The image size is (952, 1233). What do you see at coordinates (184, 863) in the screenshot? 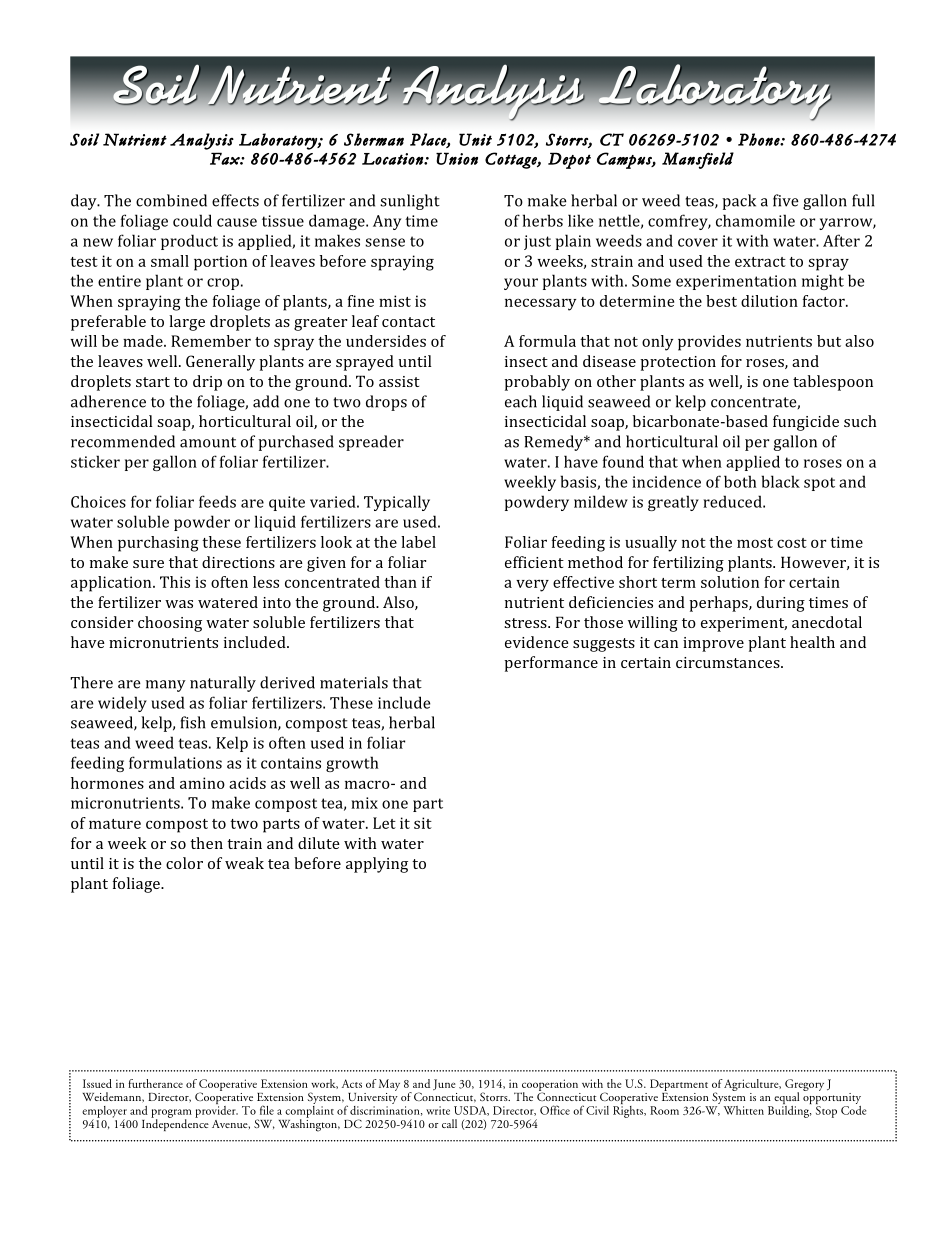
I see `color` at bounding box center [184, 863].
